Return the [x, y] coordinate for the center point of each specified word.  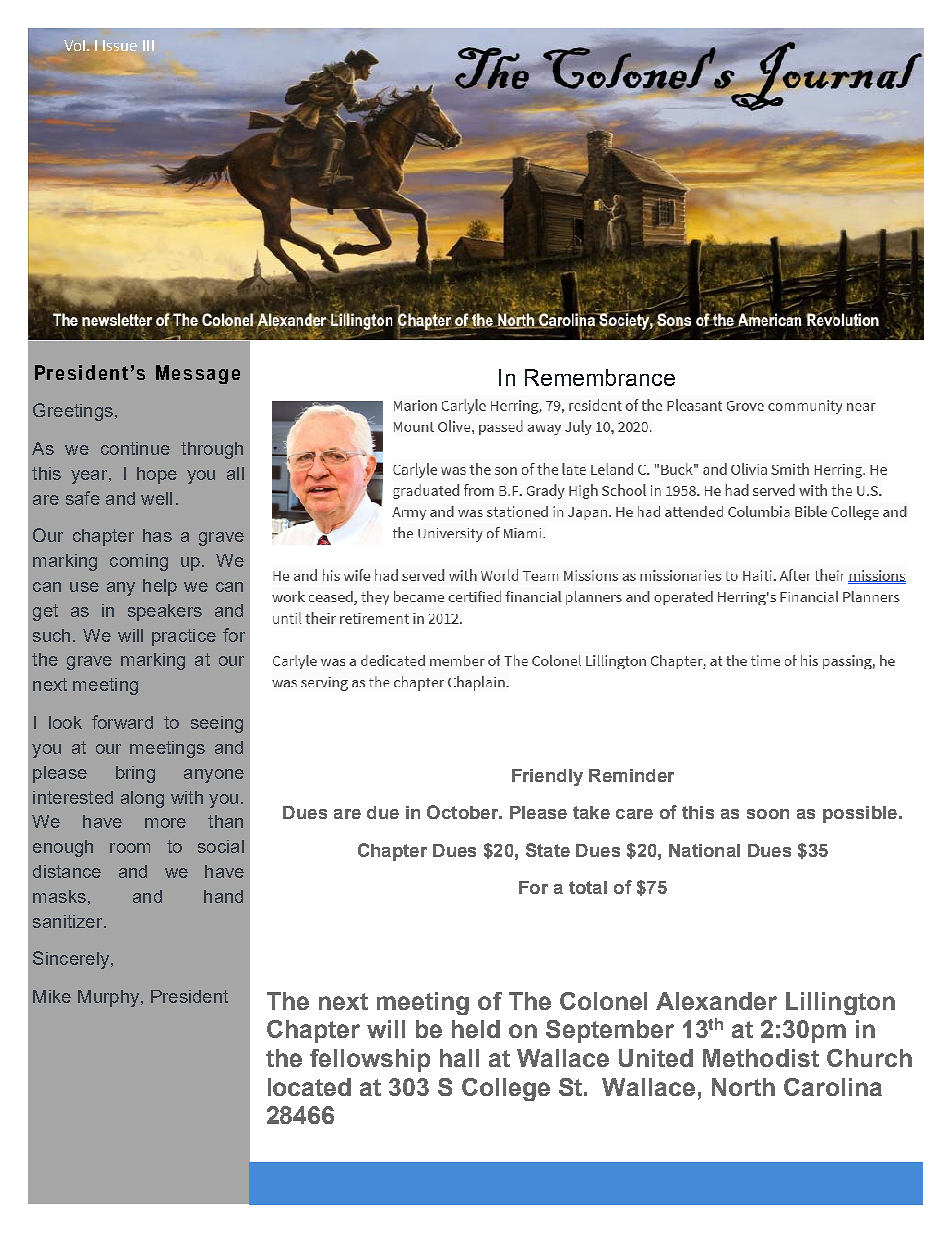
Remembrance [600, 377]
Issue [120, 45]
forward [122, 722]
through [212, 450]
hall [459, 1058]
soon [768, 814]
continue [135, 448]
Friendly [547, 777]
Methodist [761, 1058]
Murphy [110, 998]
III [148, 45]
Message [198, 374]
